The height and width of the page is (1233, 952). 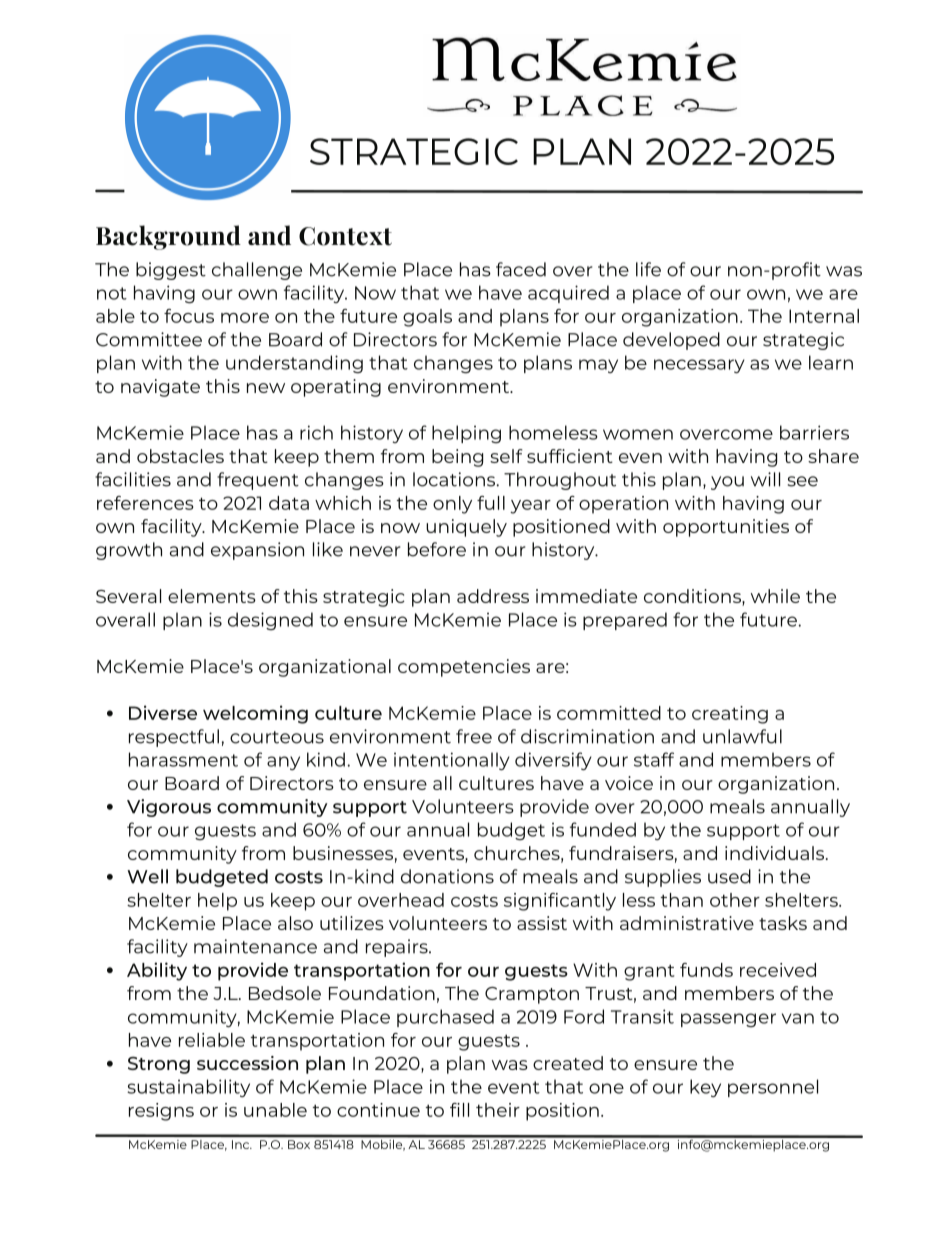 What do you see at coordinates (161, 1112) in the page?
I see `resigns` at bounding box center [161, 1112].
